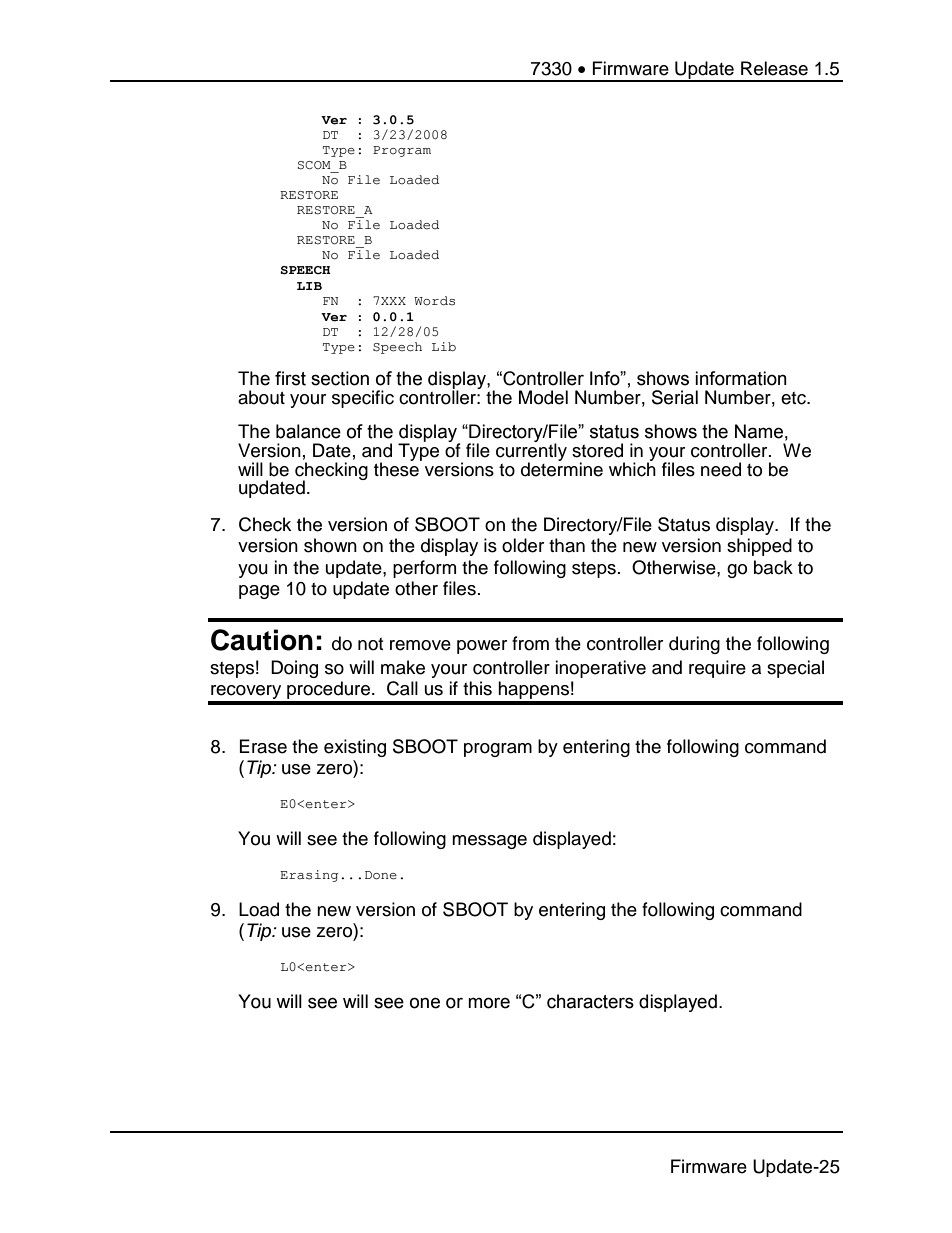 The image size is (952, 1233). Describe the element at coordinates (759, 547) in the screenshot. I see `shipped` at that location.
